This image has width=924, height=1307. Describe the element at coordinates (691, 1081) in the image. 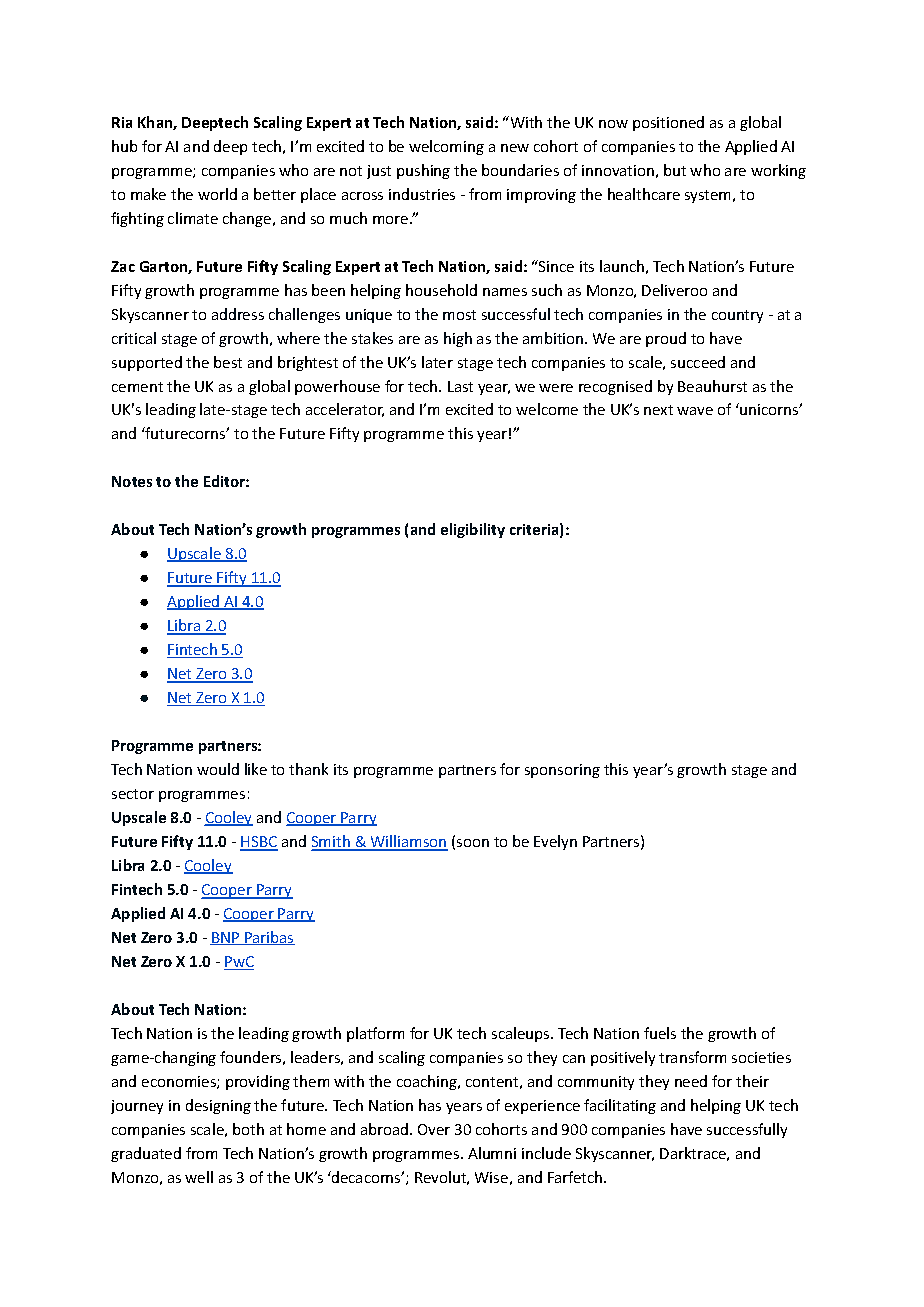

I see `need` at that location.
